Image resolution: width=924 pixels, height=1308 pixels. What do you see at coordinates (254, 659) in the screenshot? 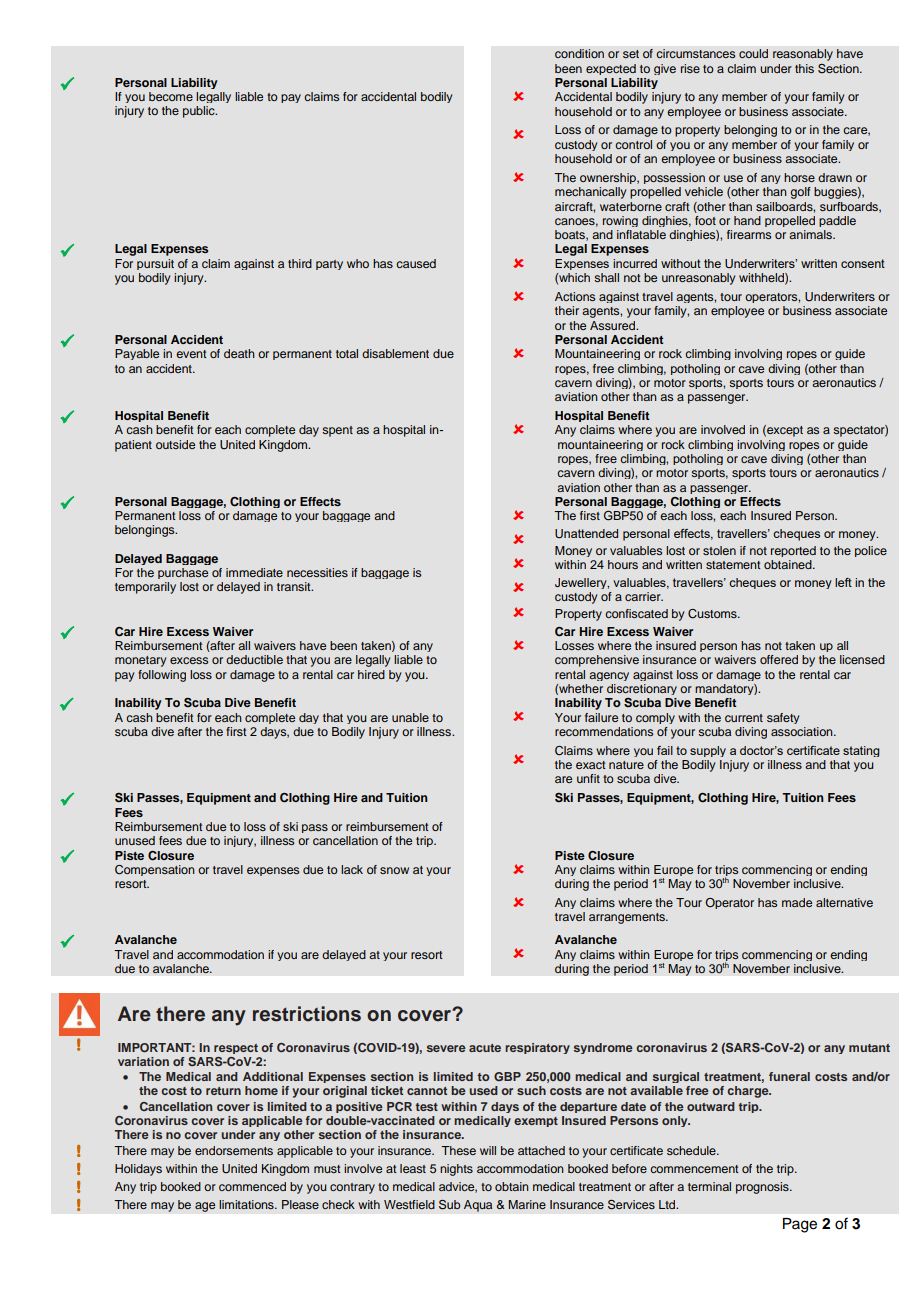
I see `deductible` at bounding box center [254, 659].
